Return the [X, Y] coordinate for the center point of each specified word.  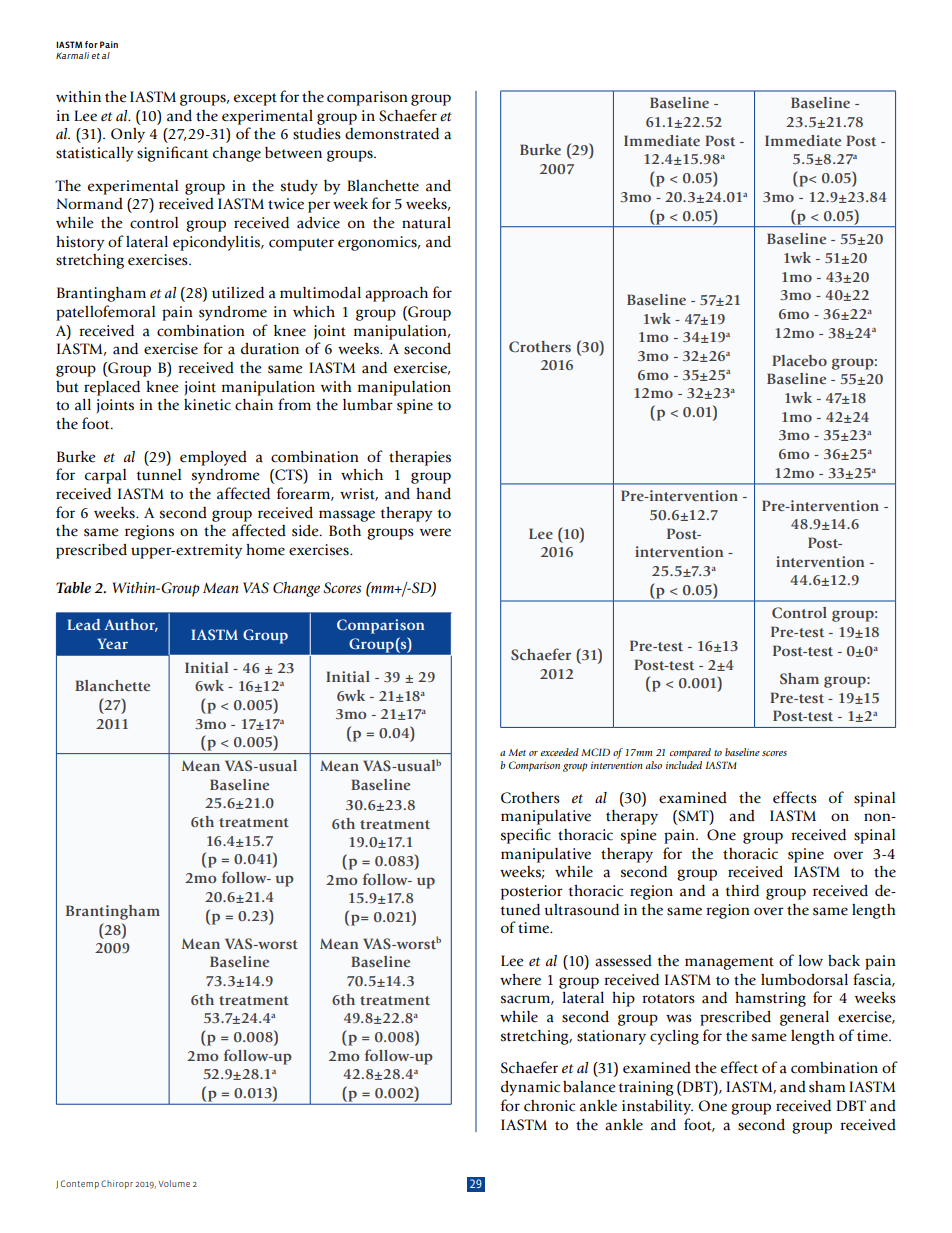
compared [690, 753]
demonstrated [392, 134]
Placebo [799, 360]
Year [112, 643]
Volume [174, 1183]
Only [128, 135]
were [435, 532]
